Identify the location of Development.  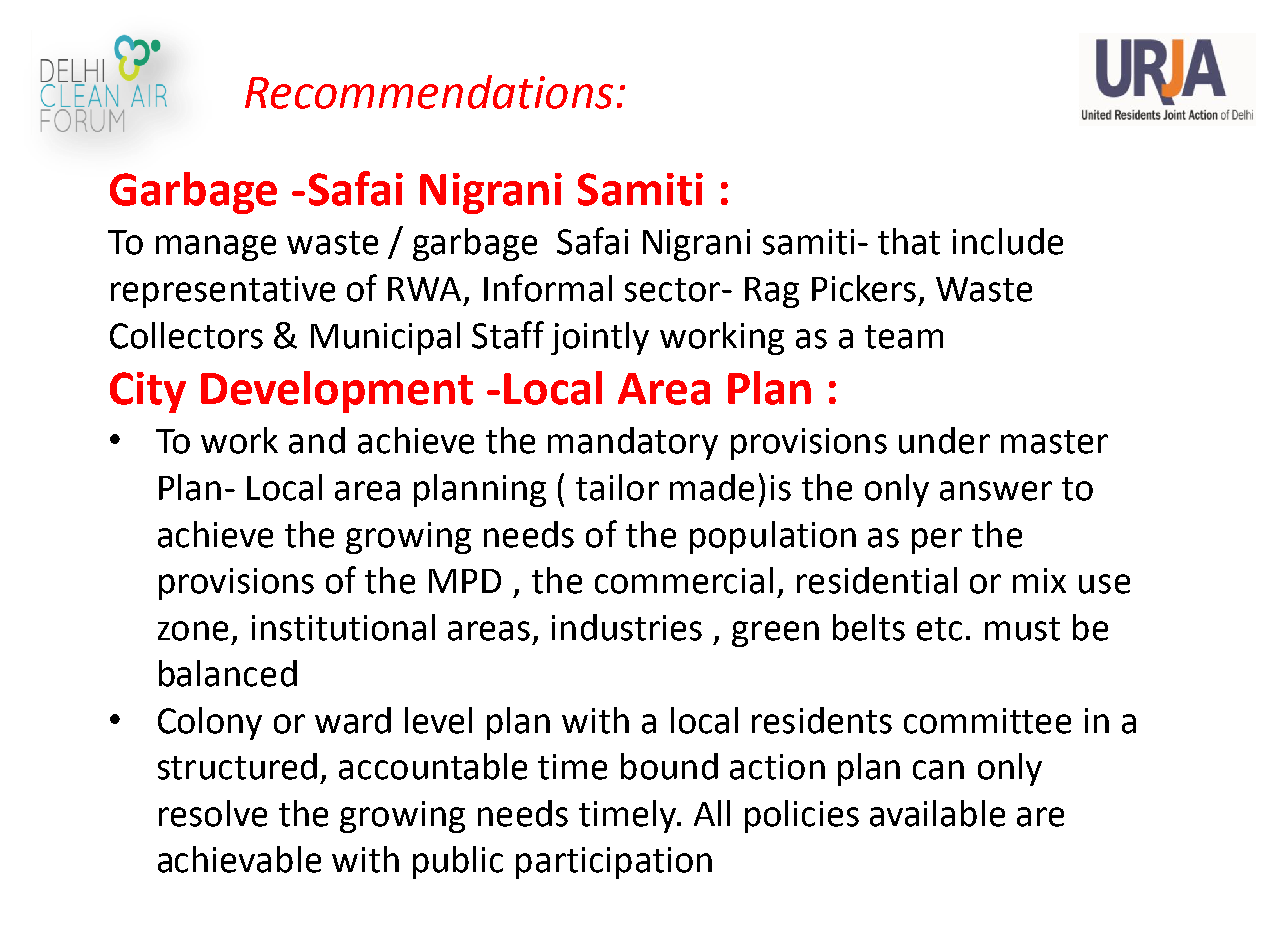
(337, 392).
